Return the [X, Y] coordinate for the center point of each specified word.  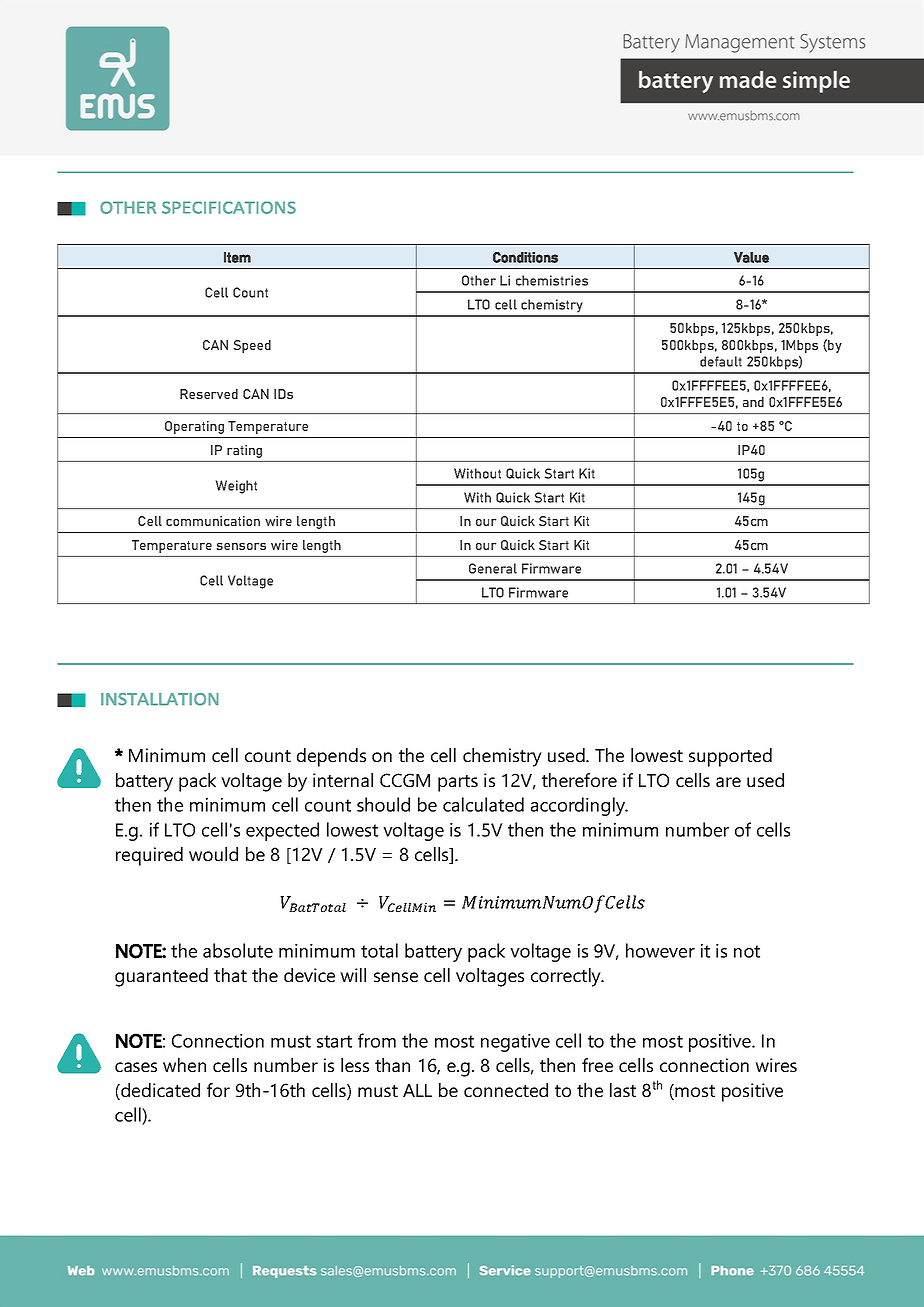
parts [458, 783]
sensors [241, 546]
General [493, 568]
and [753, 402]
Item [237, 257]
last [623, 1090]
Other [479, 280]
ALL [417, 1090]
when [184, 1065]
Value [751, 257]
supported [730, 757]
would [213, 854]
